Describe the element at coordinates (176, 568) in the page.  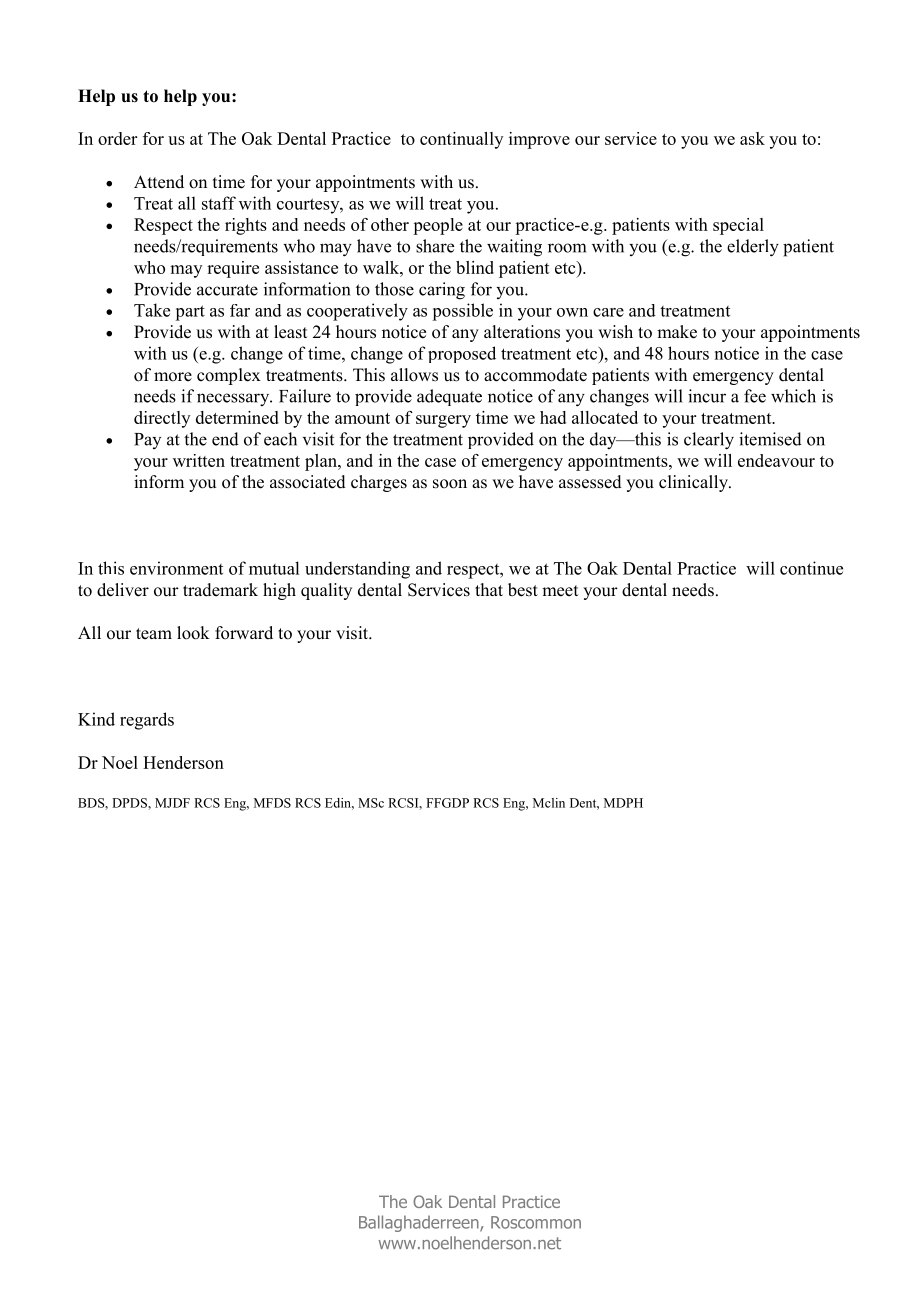
I see `environment` at that location.
